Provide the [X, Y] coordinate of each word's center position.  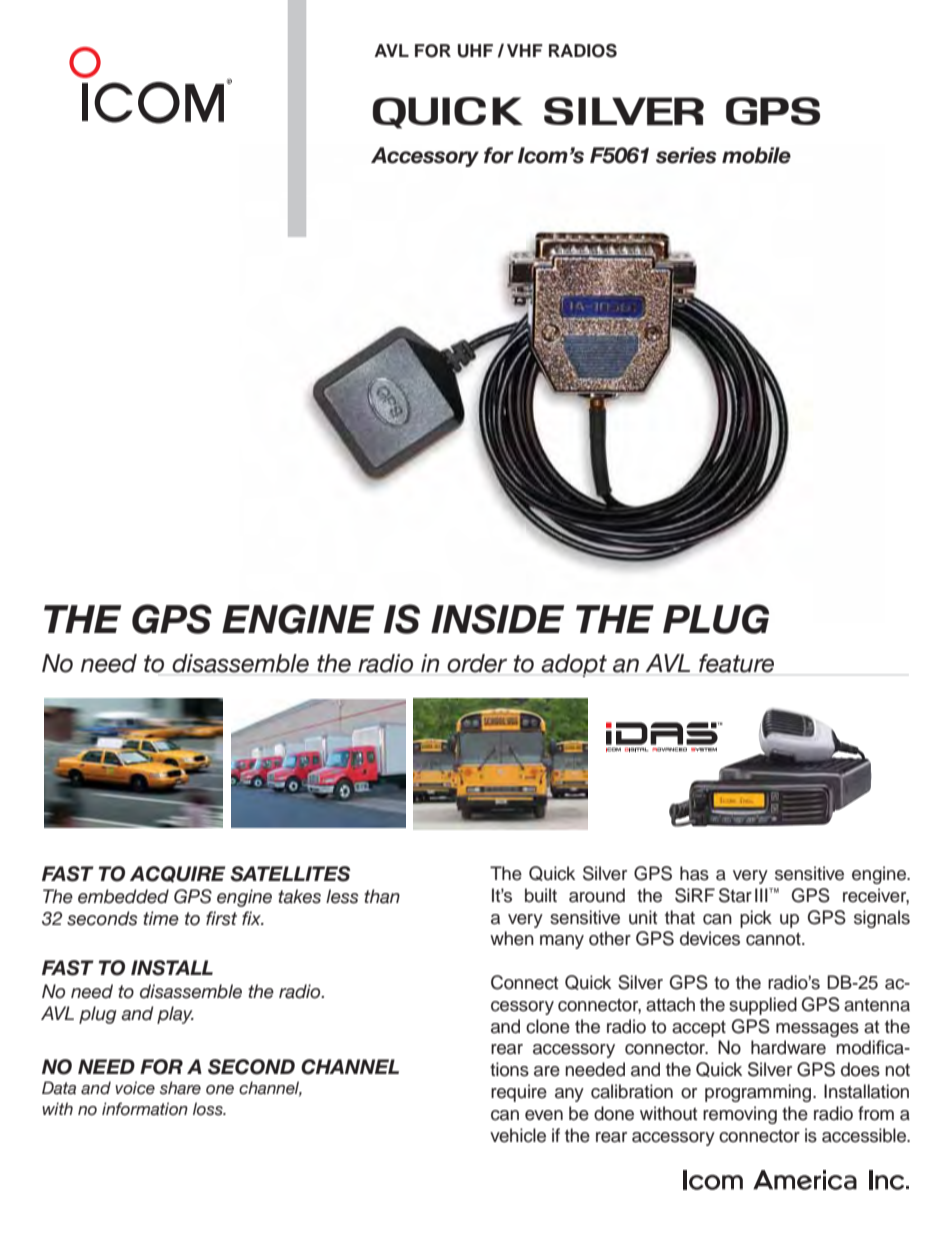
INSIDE [497, 619]
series [686, 155]
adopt [574, 665]
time [161, 918]
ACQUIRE [178, 874]
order [477, 663]
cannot [774, 939]
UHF [475, 51]
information [145, 1109]
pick [756, 919]
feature [736, 663]
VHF [525, 50]
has [694, 873]
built [541, 895]
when [512, 938]
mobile [756, 155]
